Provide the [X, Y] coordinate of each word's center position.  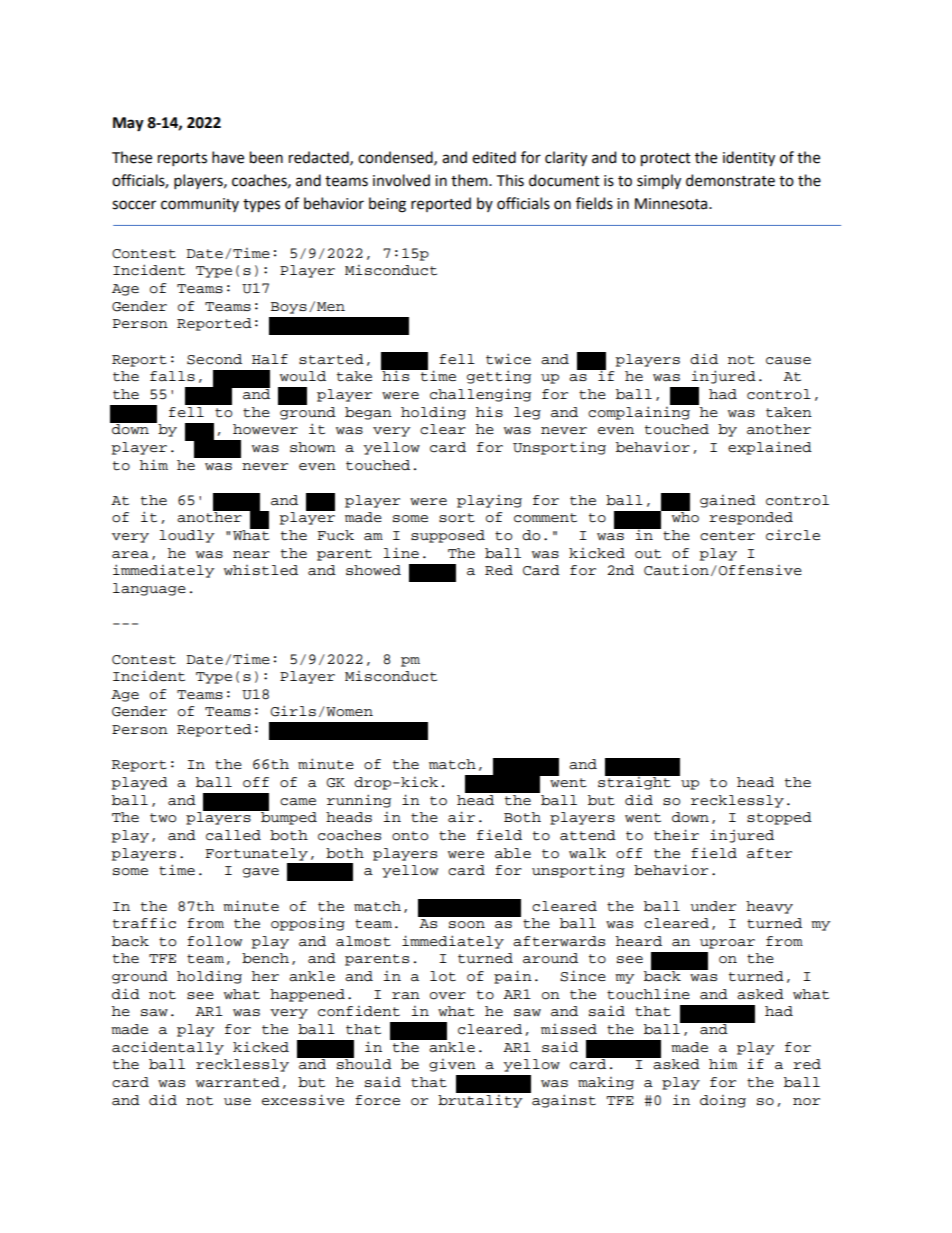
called [233, 835]
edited [494, 157]
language [149, 589]
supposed [448, 536]
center [727, 536]
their [676, 835]
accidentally [168, 1048]
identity [749, 158]
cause [788, 361]
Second [214, 359]
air [461, 817]
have [228, 157]
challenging [480, 395]
